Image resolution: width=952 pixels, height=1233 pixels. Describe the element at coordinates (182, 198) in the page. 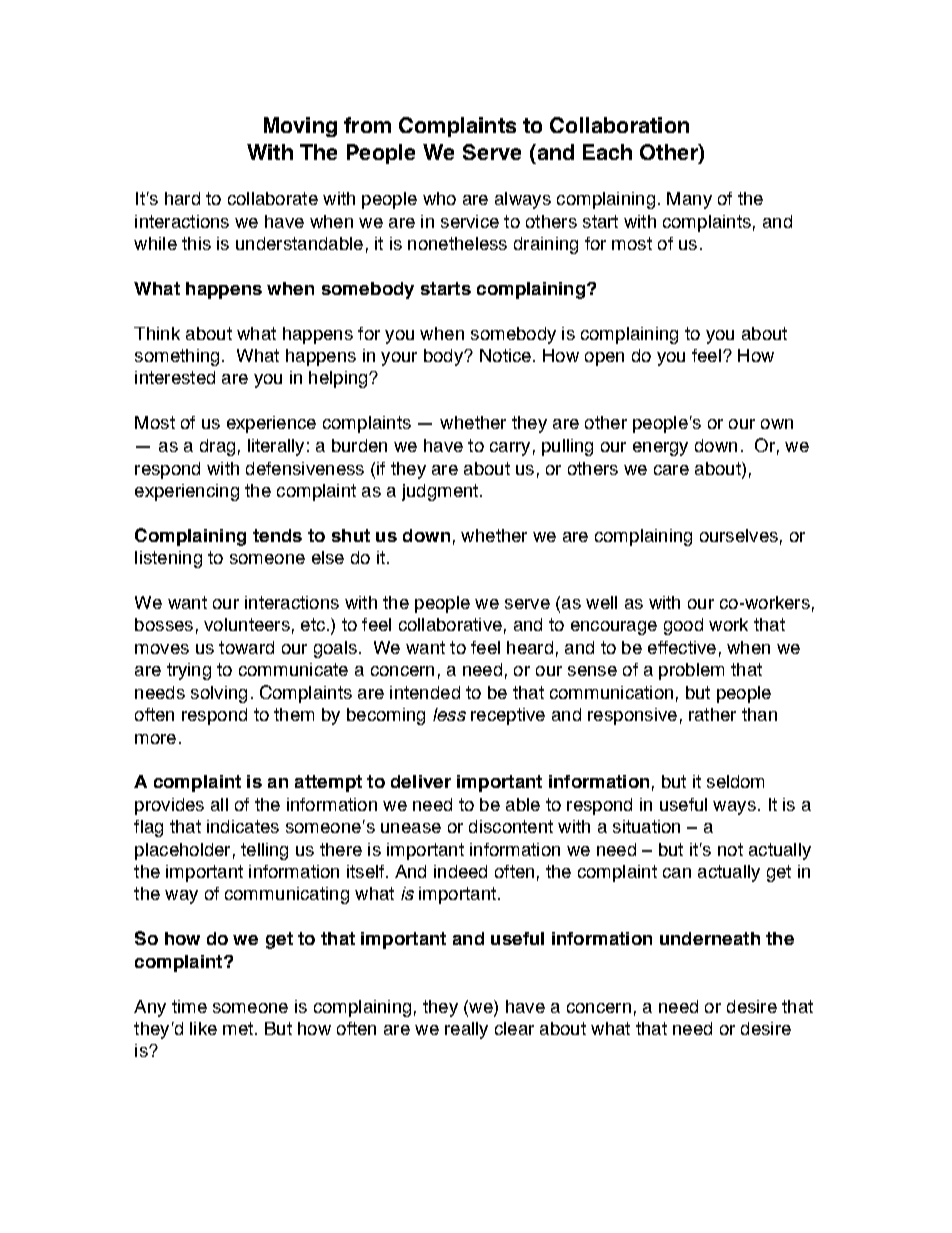

I see `hard` at that location.
